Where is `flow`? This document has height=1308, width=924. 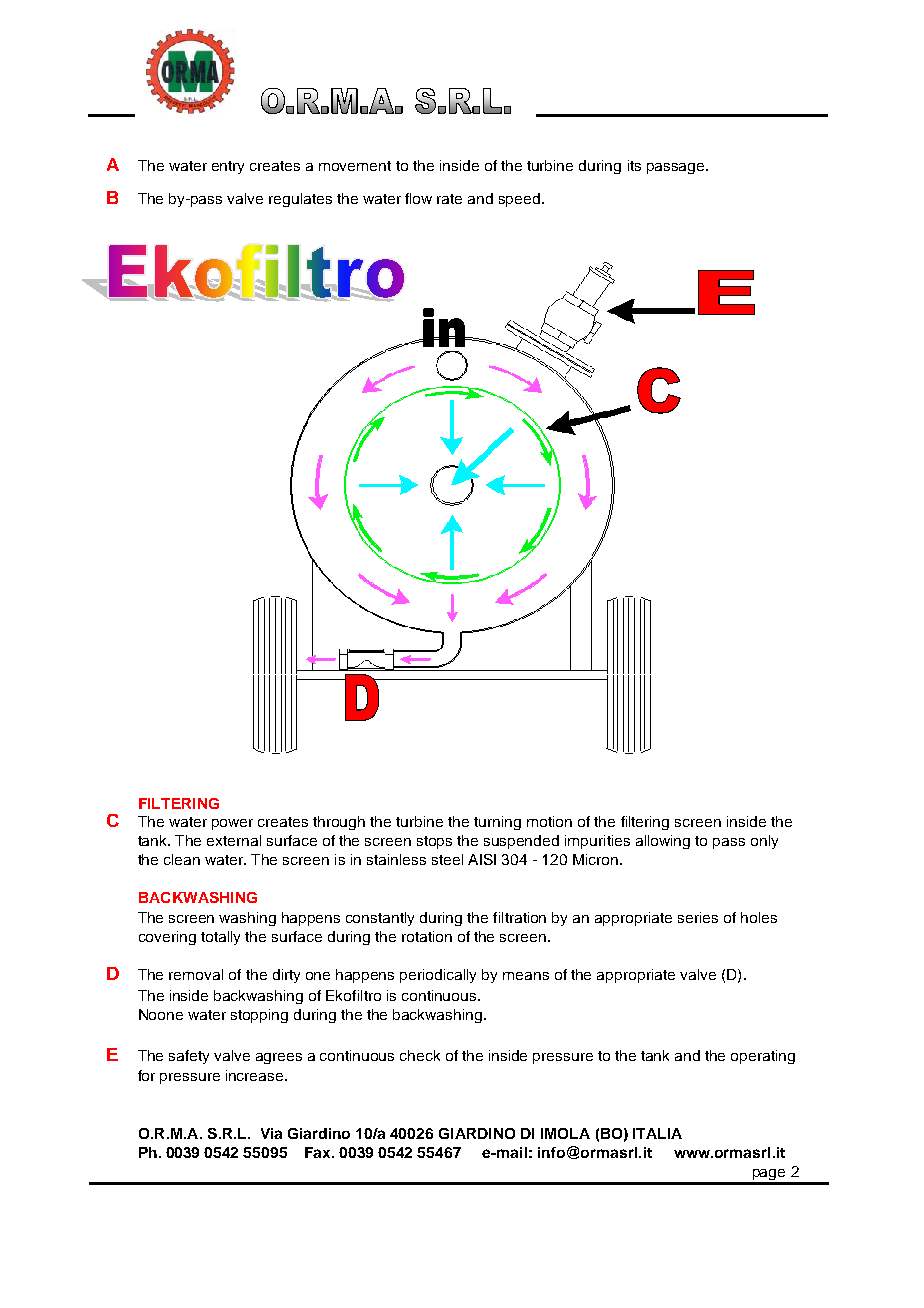 flow is located at coordinates (418, 198).
